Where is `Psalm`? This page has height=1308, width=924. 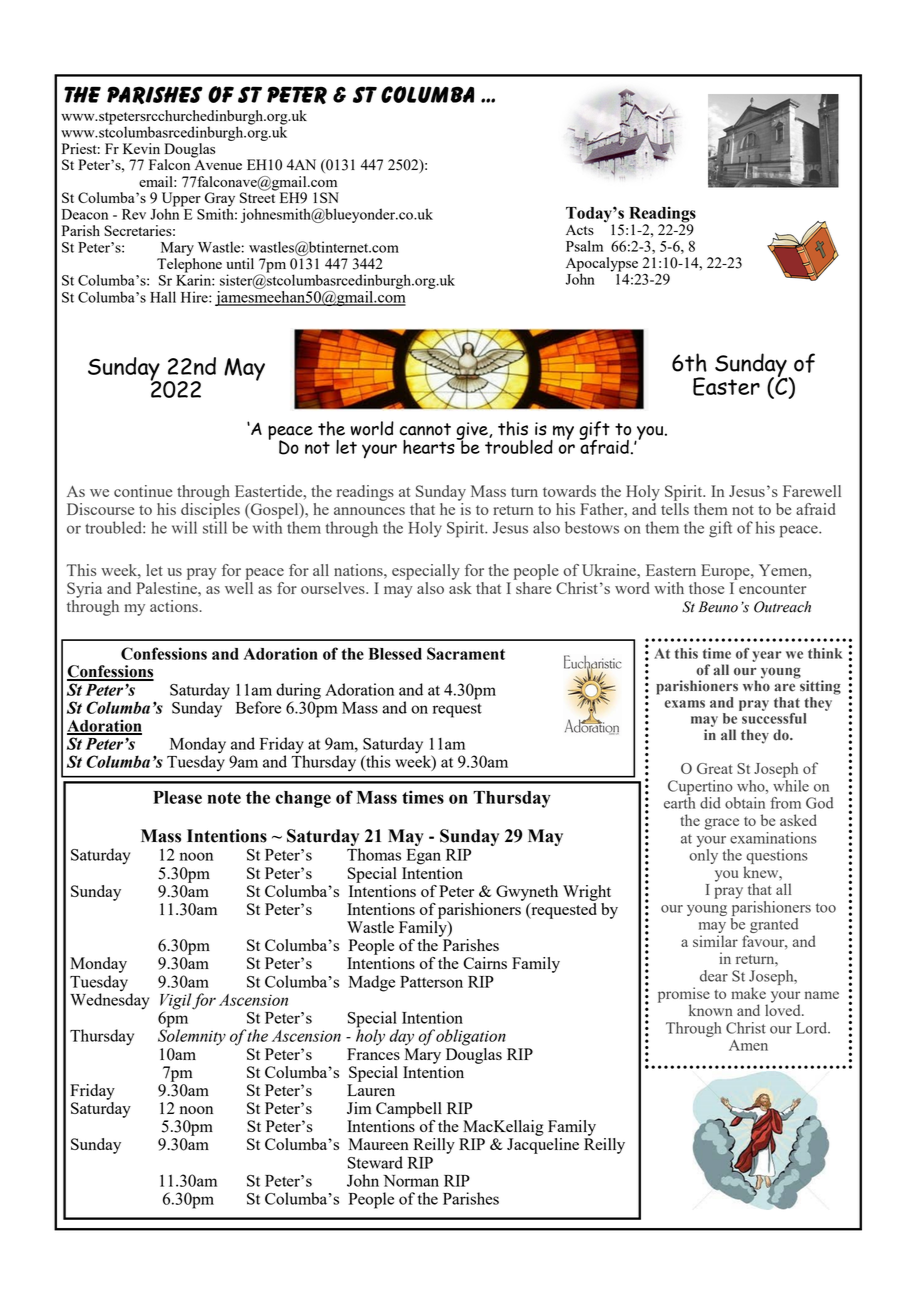
Psalm is located at coordinates (584, 246).
